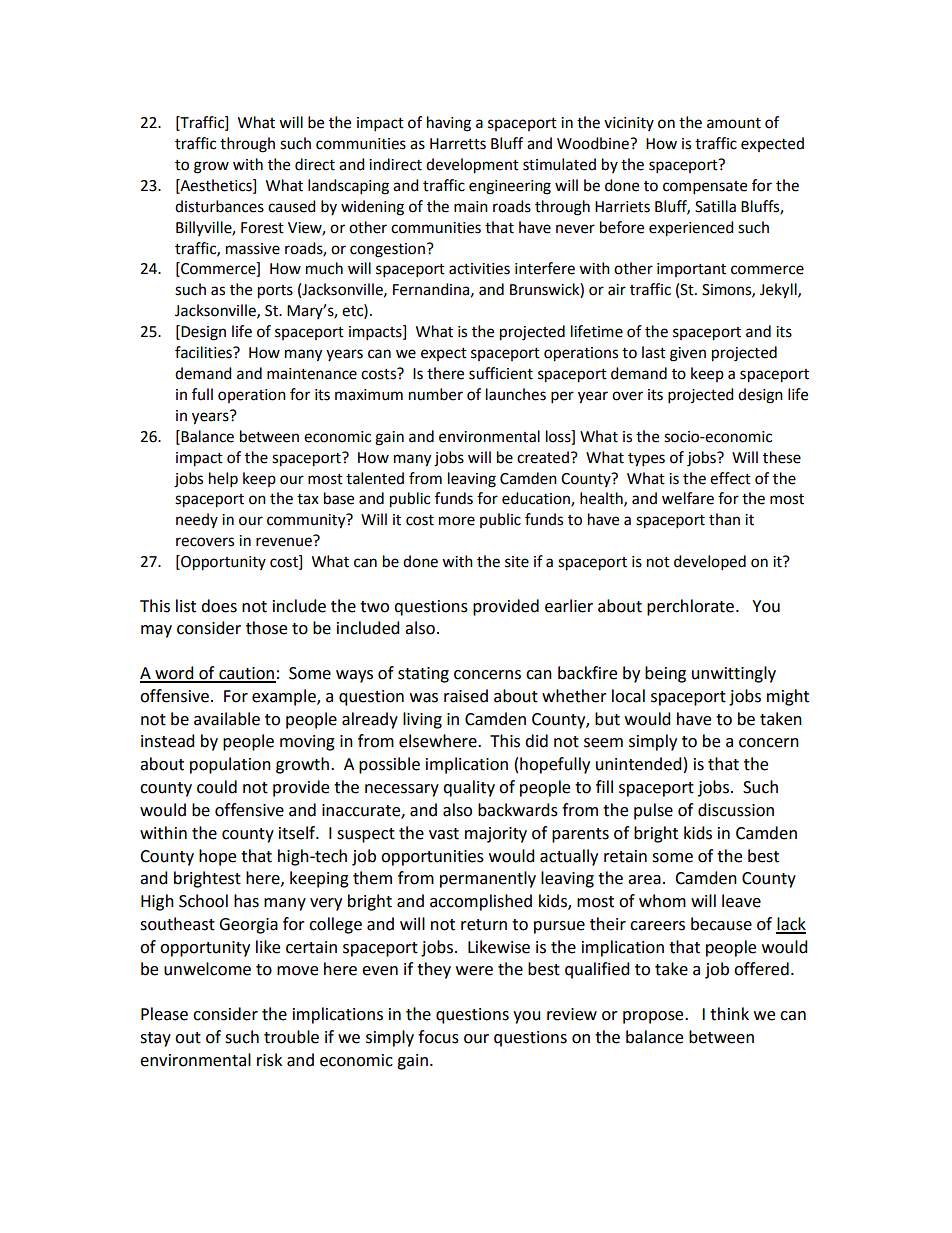 The height and width of the page is (1233, 952). I want to click on does, so click(219, 606).
